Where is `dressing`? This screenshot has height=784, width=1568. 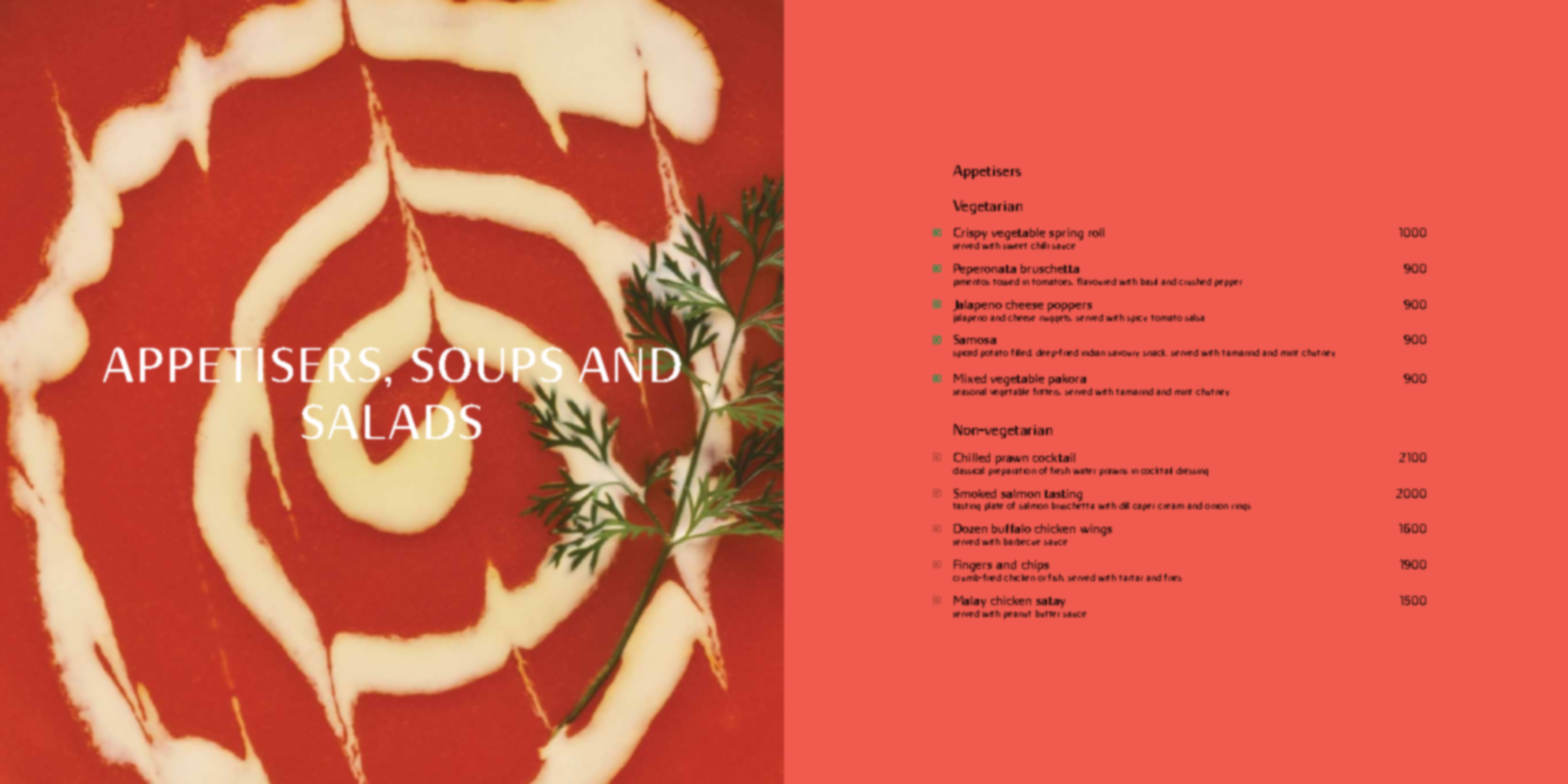 dressing is located at coordinates (1192, 471).
